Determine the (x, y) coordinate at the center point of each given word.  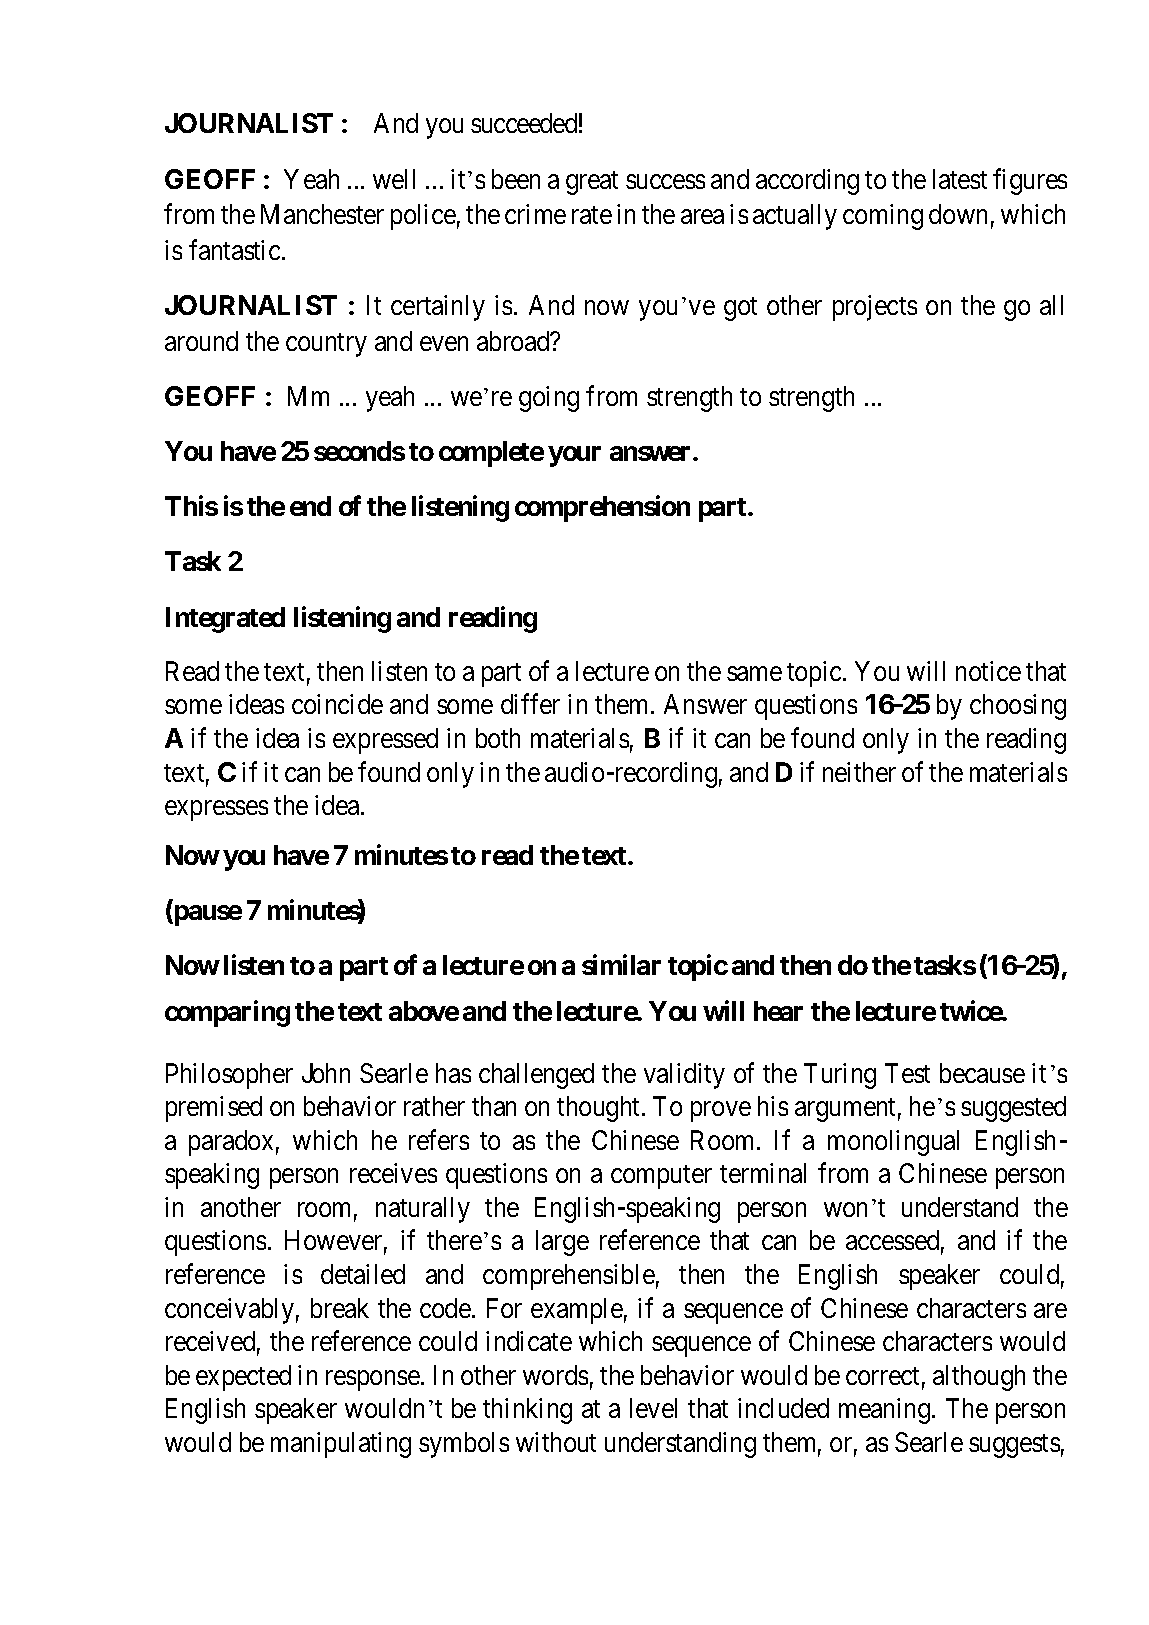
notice (988, 671)
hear (778, 1011)
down (958, 214)
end (310, 506)
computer (661, 1177)
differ (530, 704)
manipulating (341, 1445)
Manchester (322, 214)
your (575, 457)
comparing (227, 1013)
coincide (337, 704)
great (592, 183)
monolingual (893, 1143)
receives (393, 1173)
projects (875, 308)
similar (621, 964)
